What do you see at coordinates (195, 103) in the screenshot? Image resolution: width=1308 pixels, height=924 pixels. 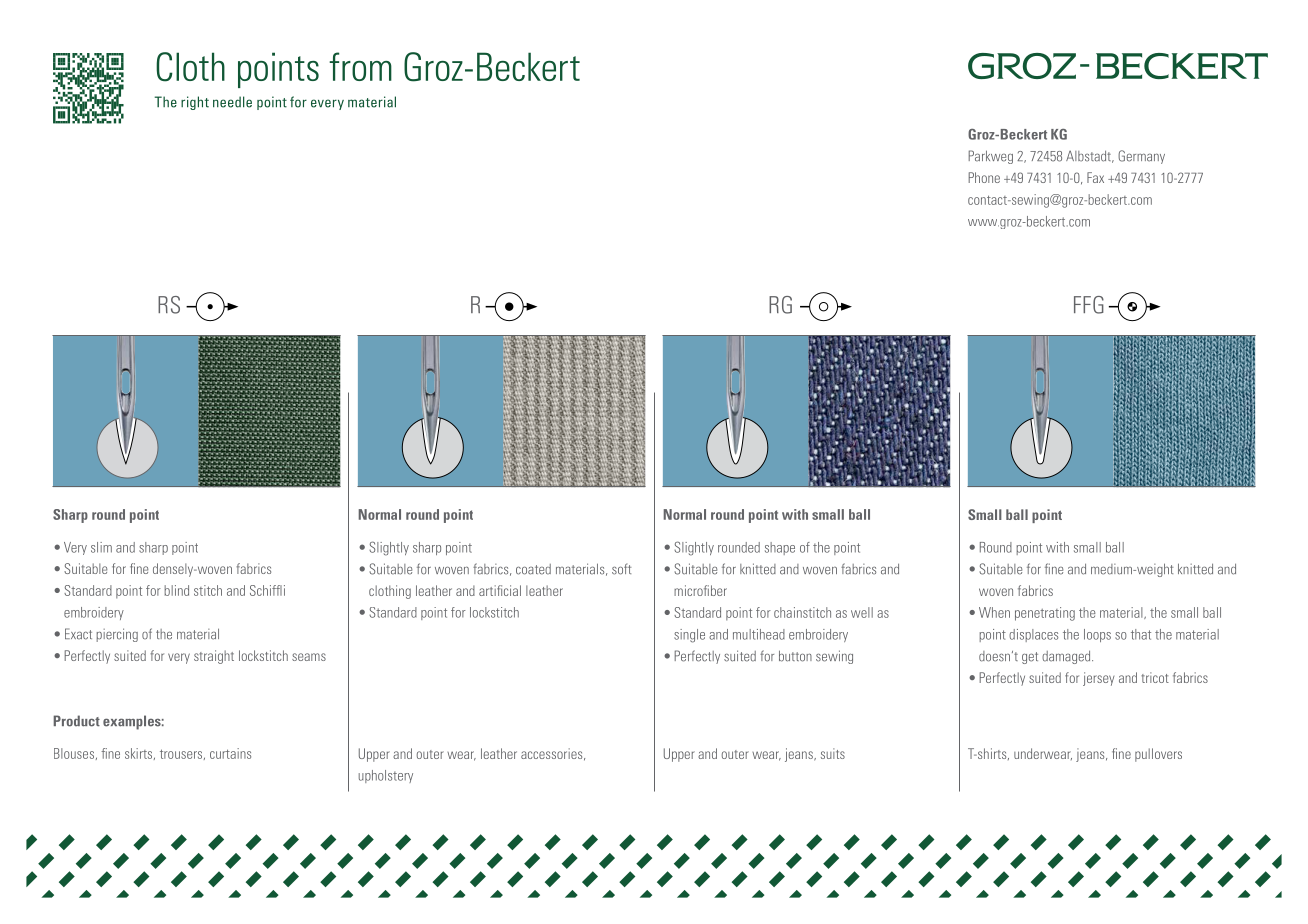 I see `right` at bounding box center [195, 103].
